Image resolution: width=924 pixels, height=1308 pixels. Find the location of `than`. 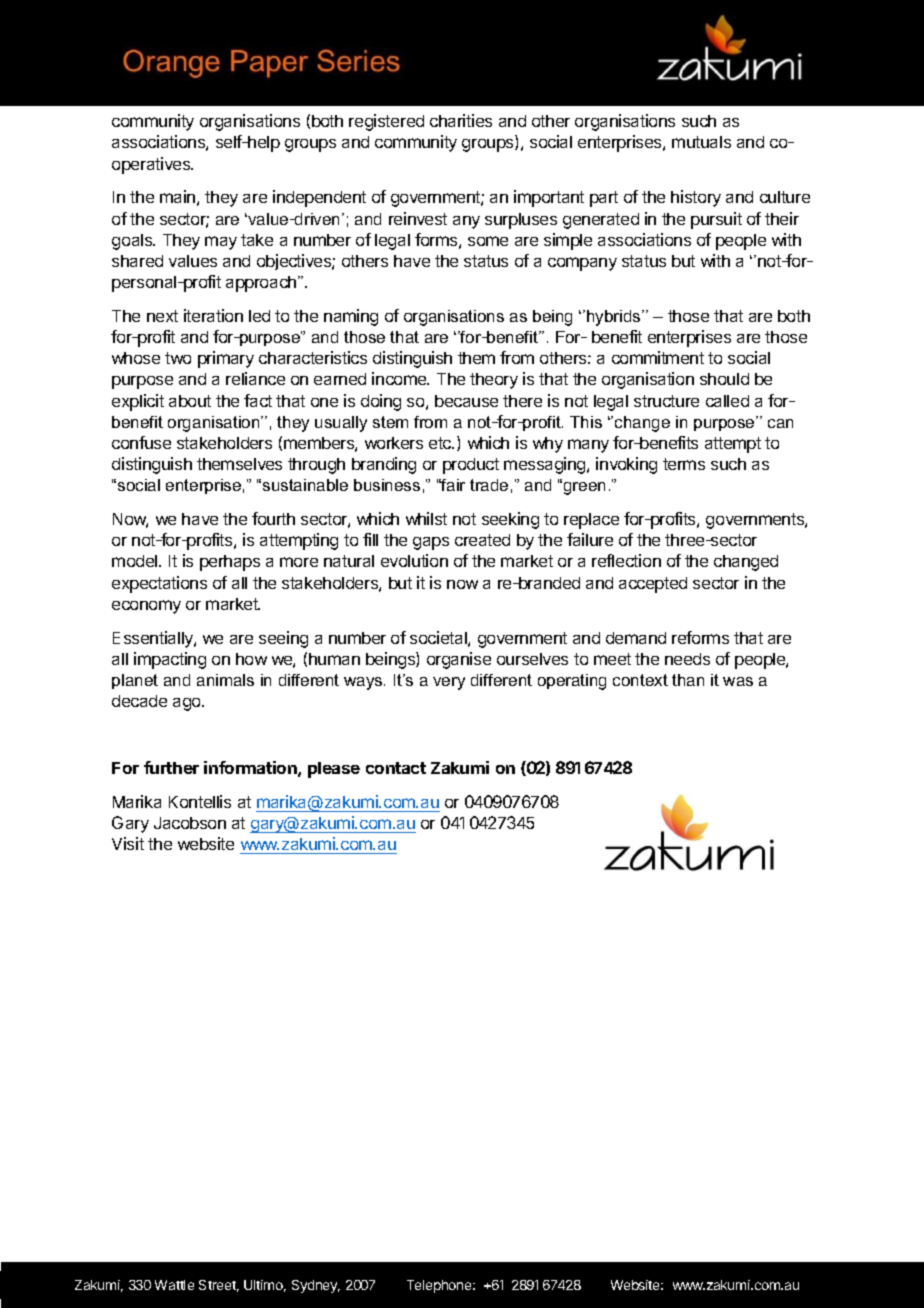

than is located at coordinates (688, 680).
